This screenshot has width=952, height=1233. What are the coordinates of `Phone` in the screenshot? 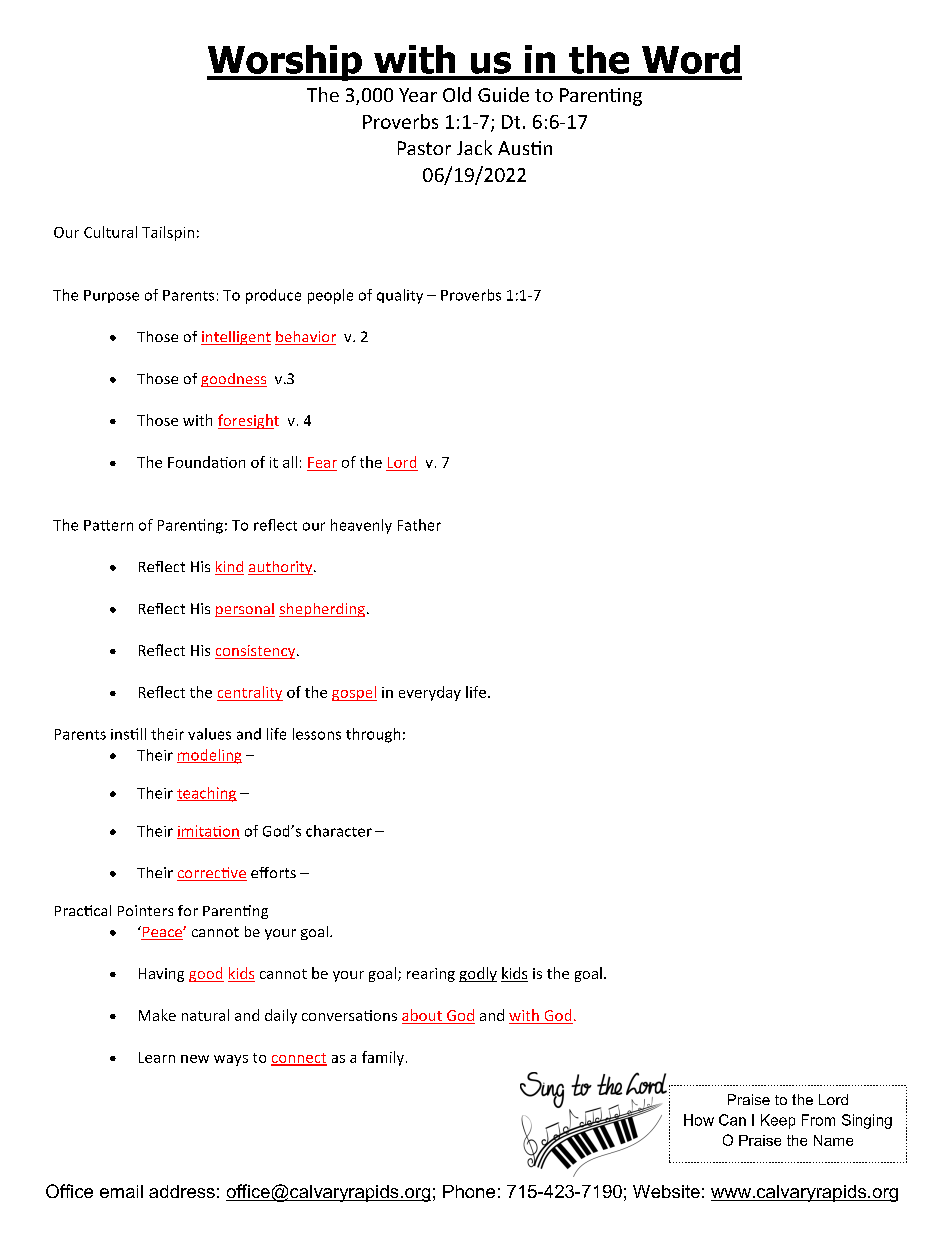 It's located at (469, 1191).
